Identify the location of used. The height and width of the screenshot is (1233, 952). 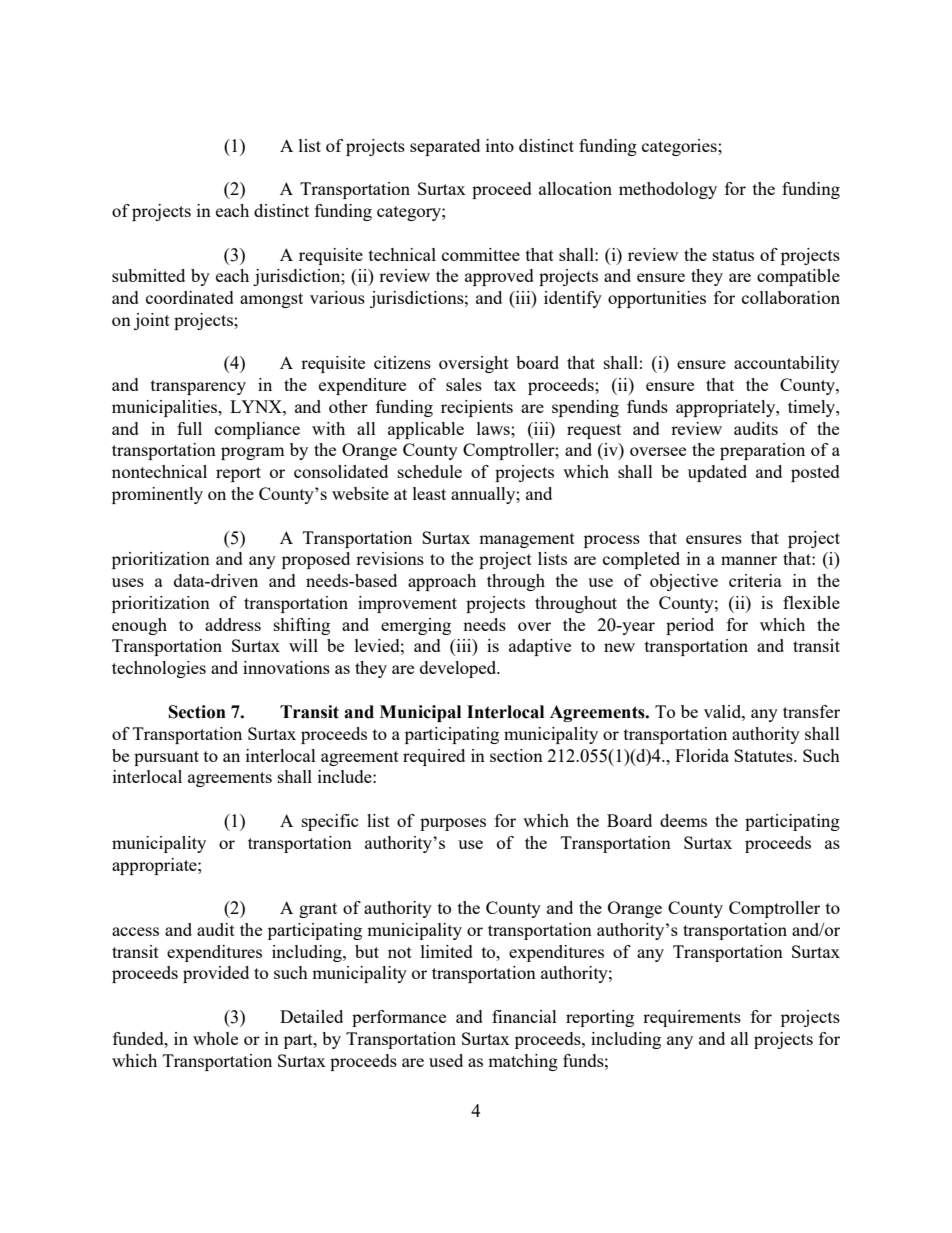
(446, 1060).
